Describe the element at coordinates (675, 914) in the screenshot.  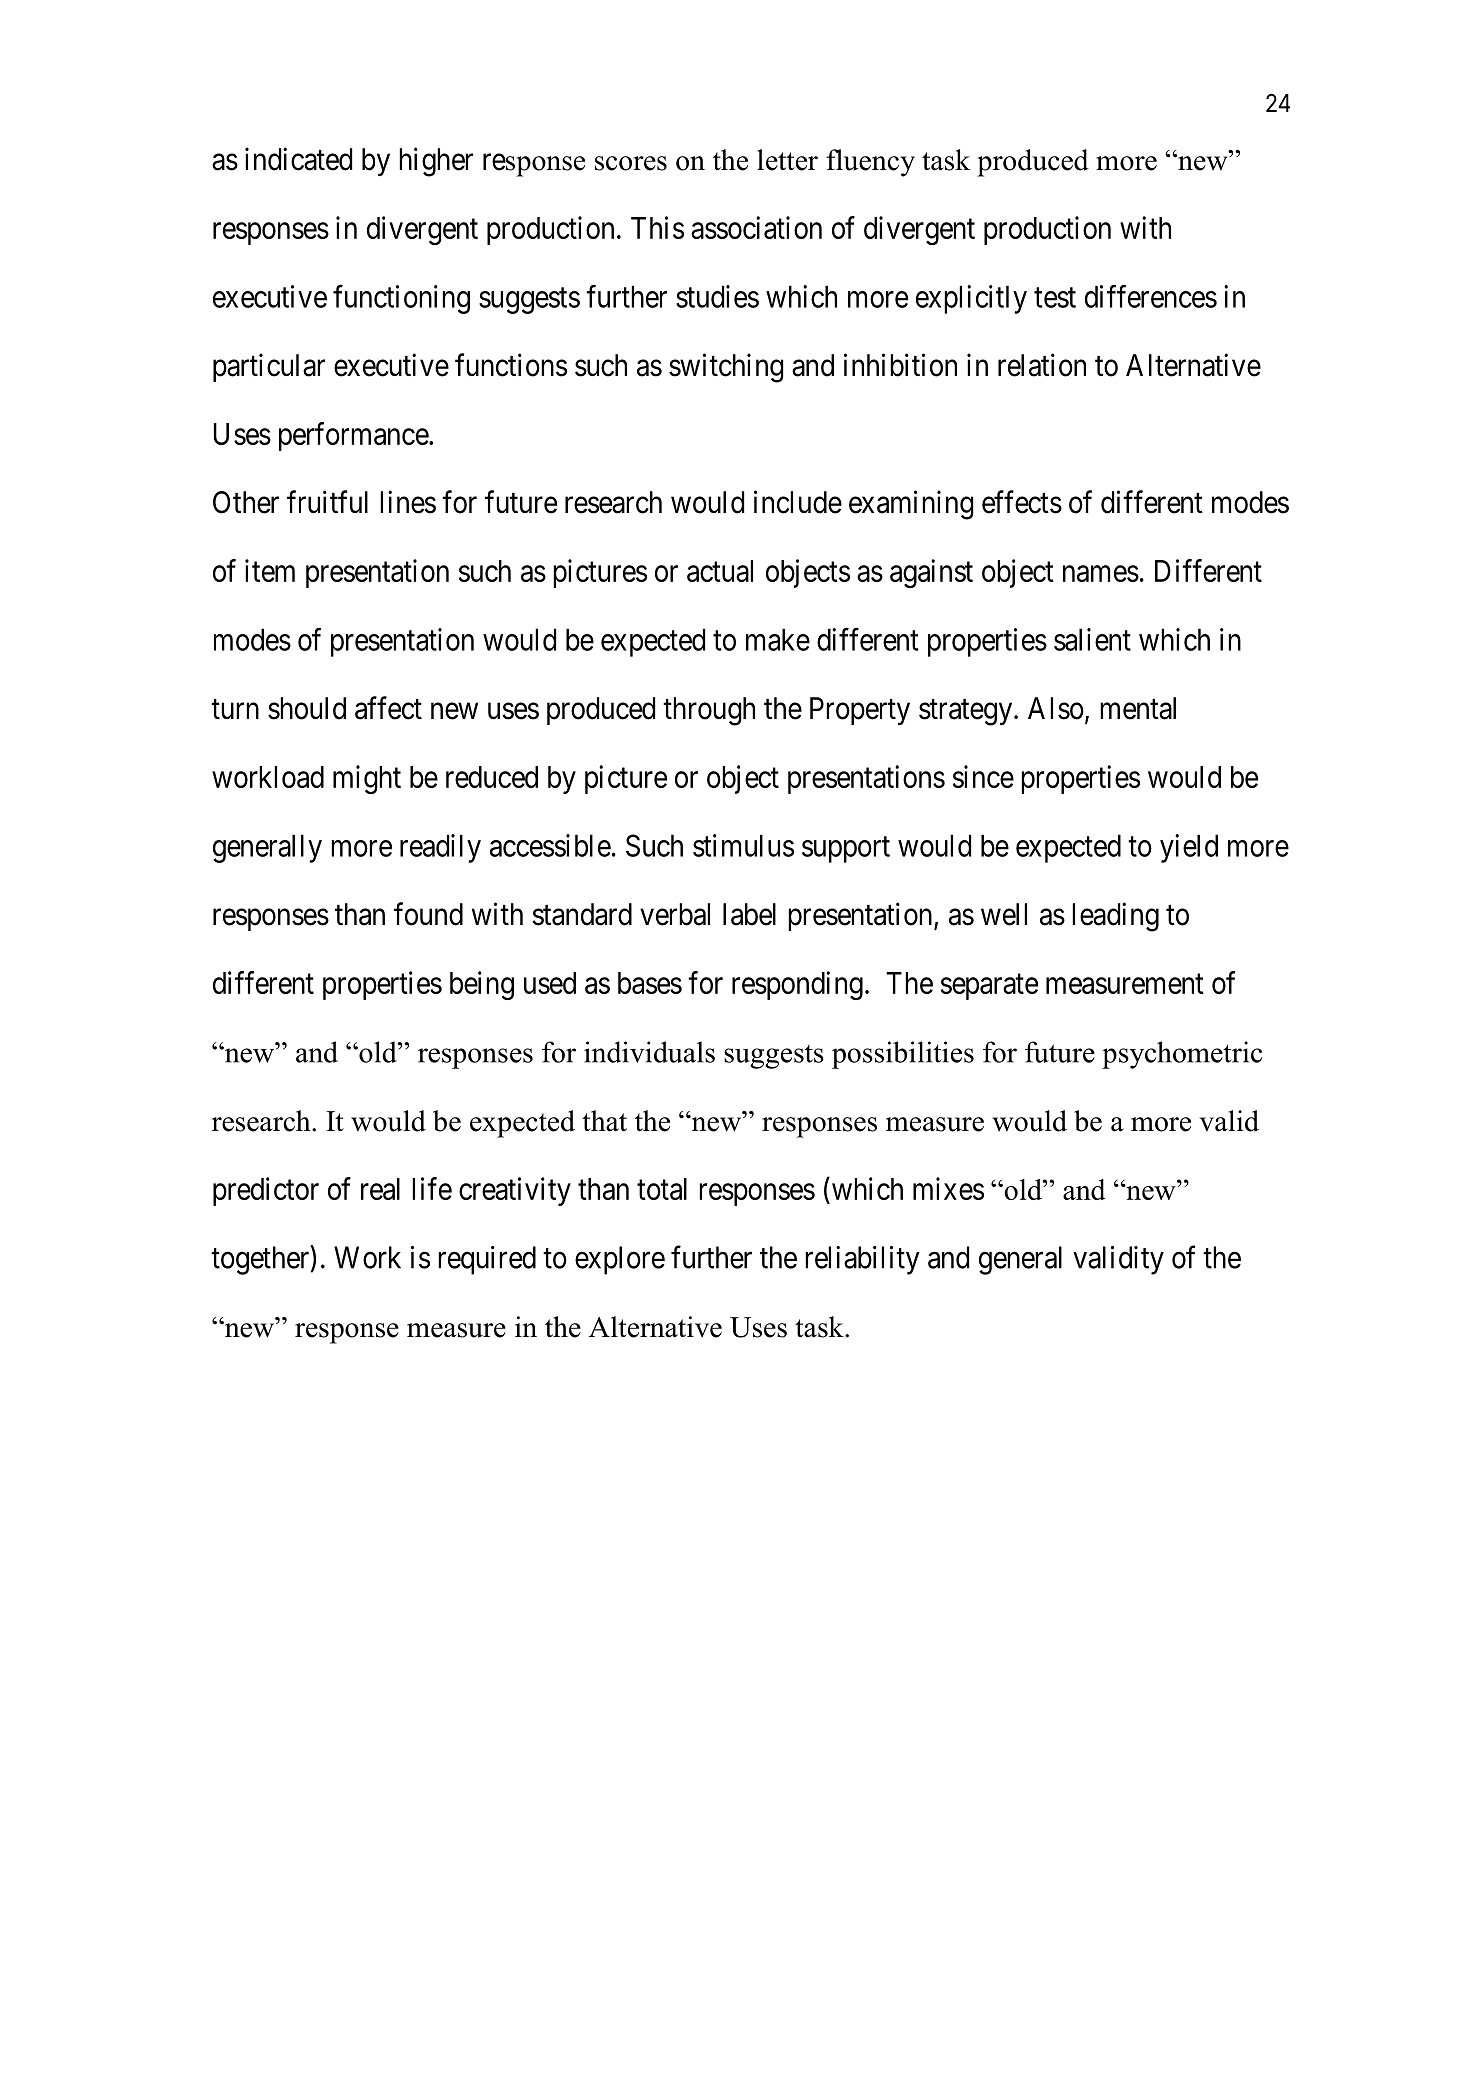
I see `verbal` at that location.
